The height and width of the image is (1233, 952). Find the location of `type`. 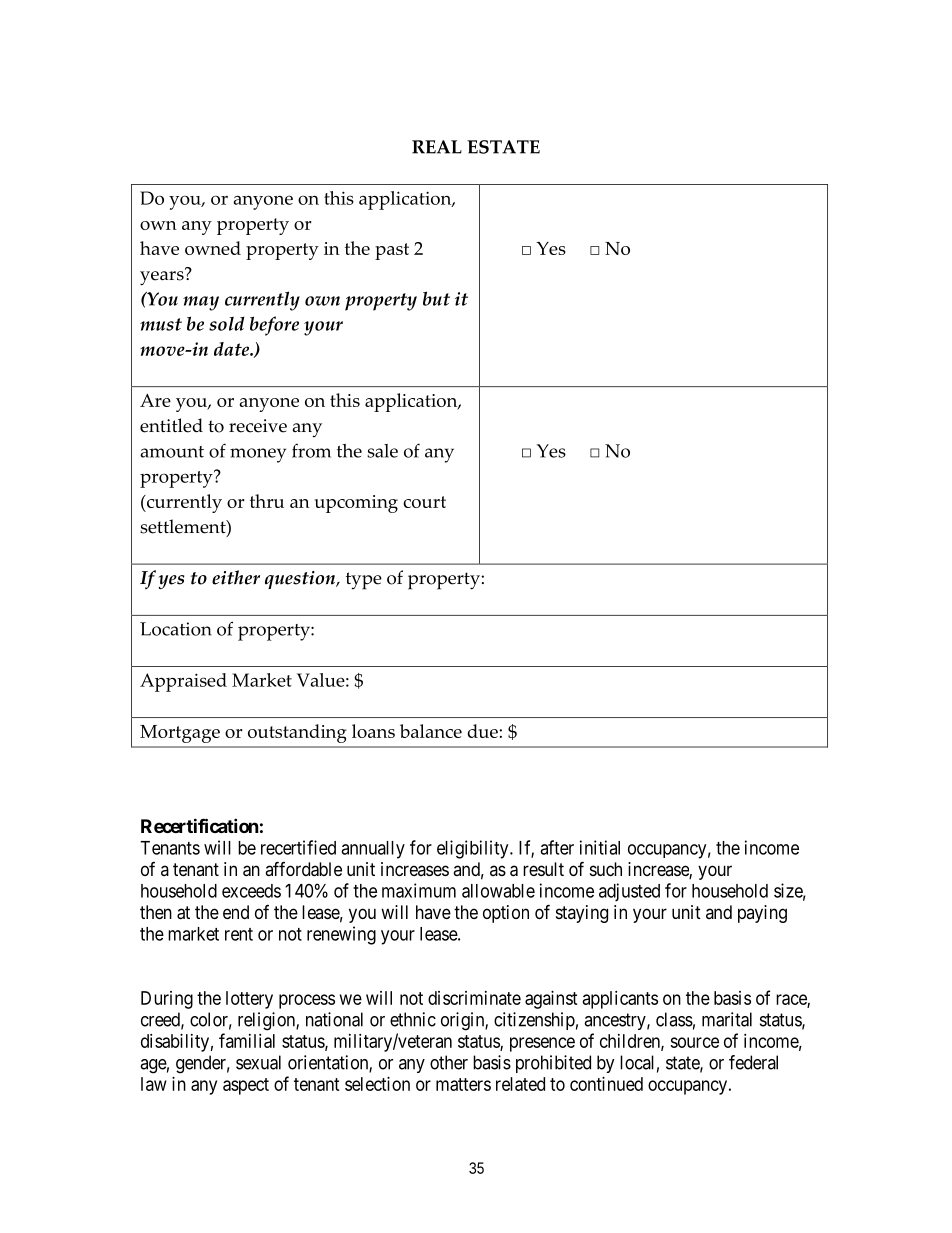

type is located at coordinates (364, 581).
